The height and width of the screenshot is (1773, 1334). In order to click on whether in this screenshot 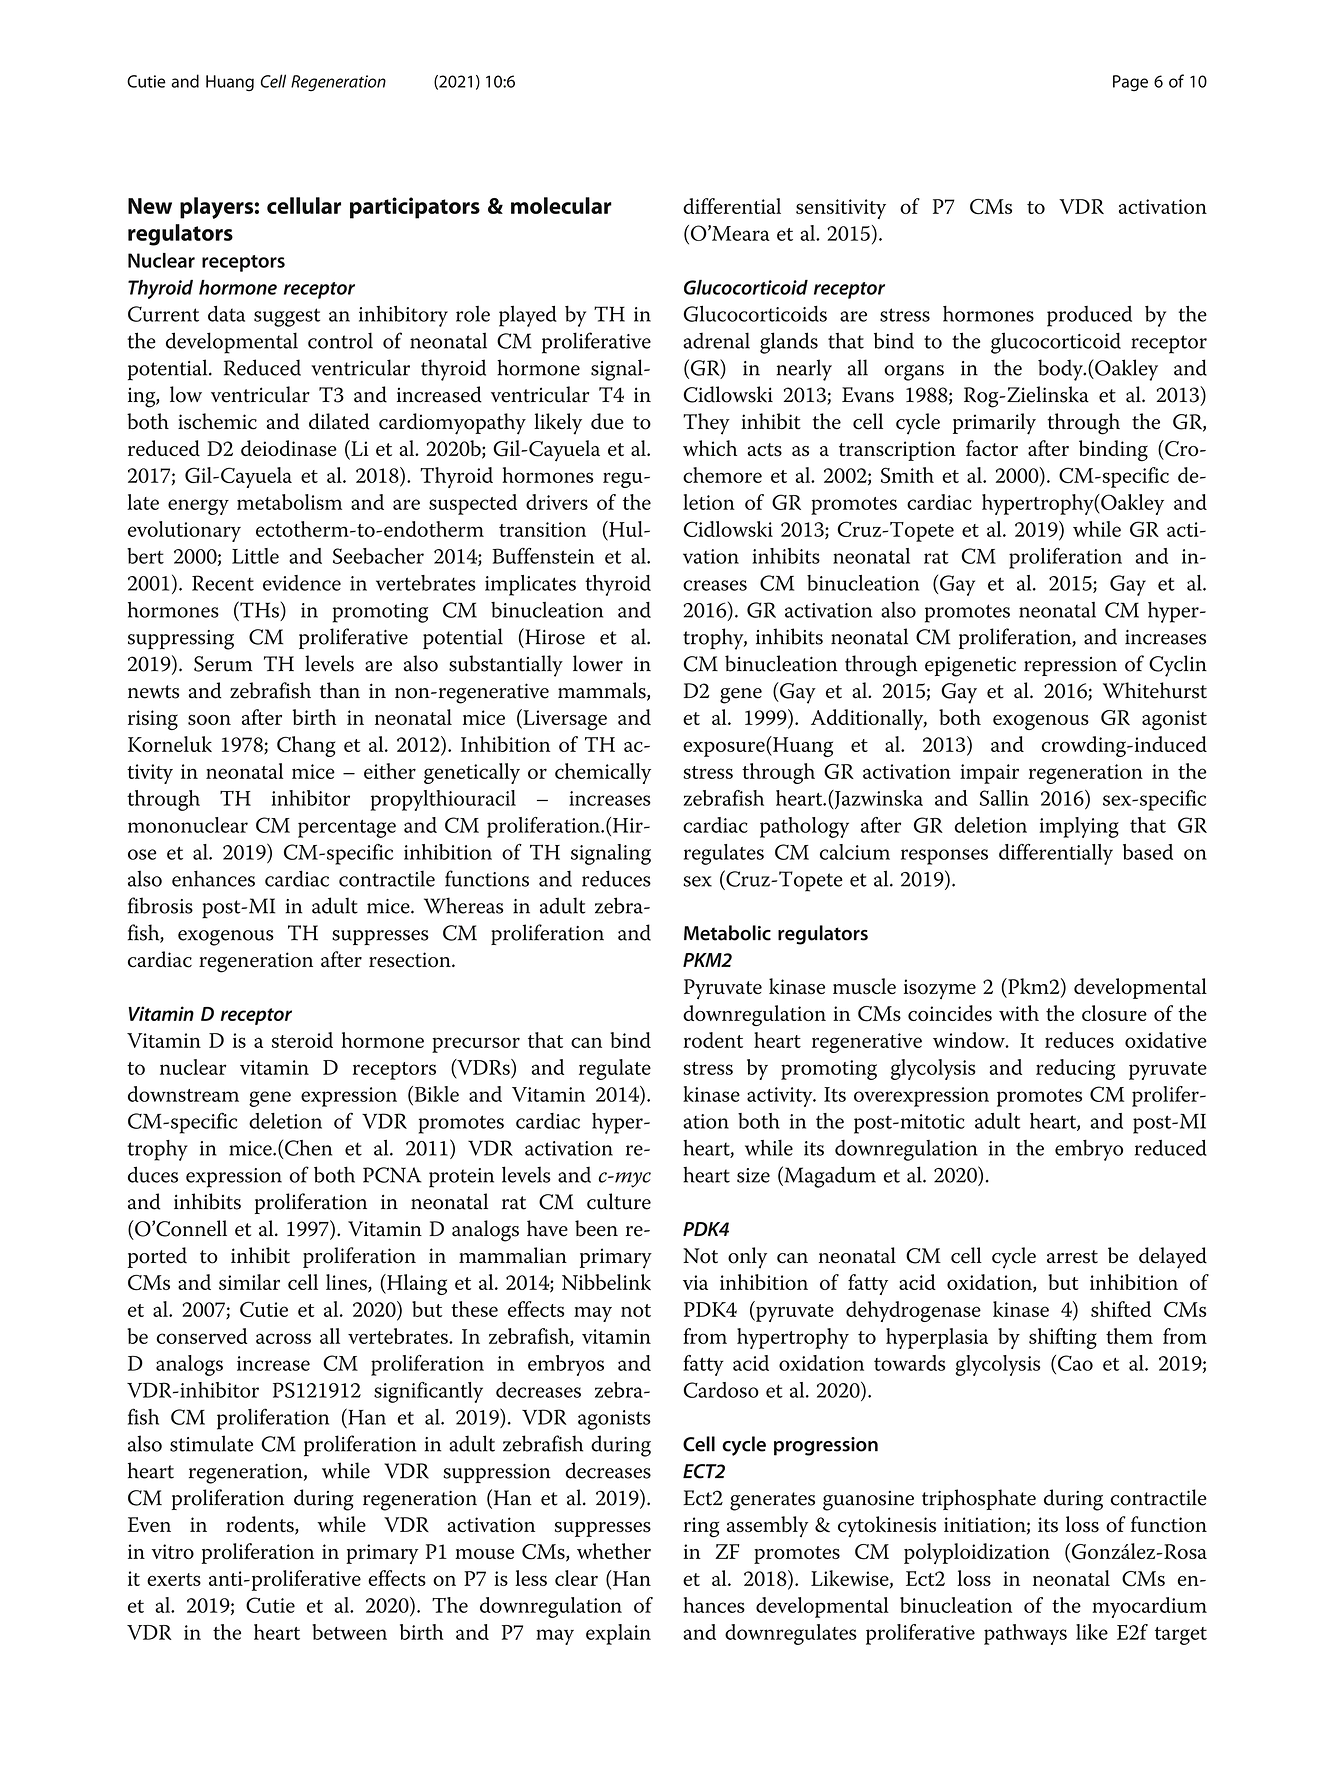, I will do `click(614, 1551)`.
